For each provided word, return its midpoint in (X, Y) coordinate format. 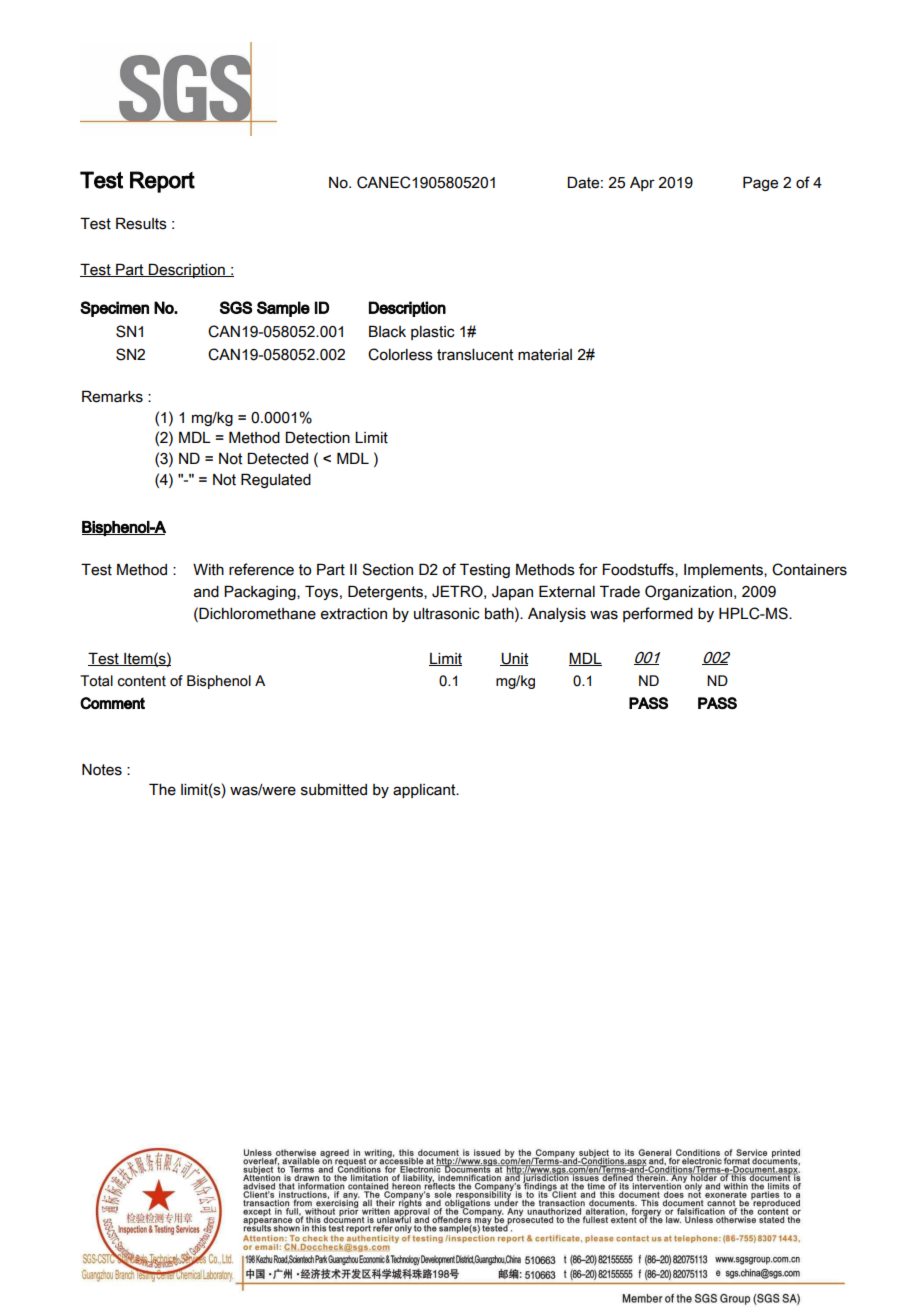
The (162, 789)
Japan (512, 593)
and (206, 592)
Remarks (112, 396)
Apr (642, 184)
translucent (475, 355)
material (545, 355)
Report (162, 182)
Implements (724, 571)
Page (760, 183)
